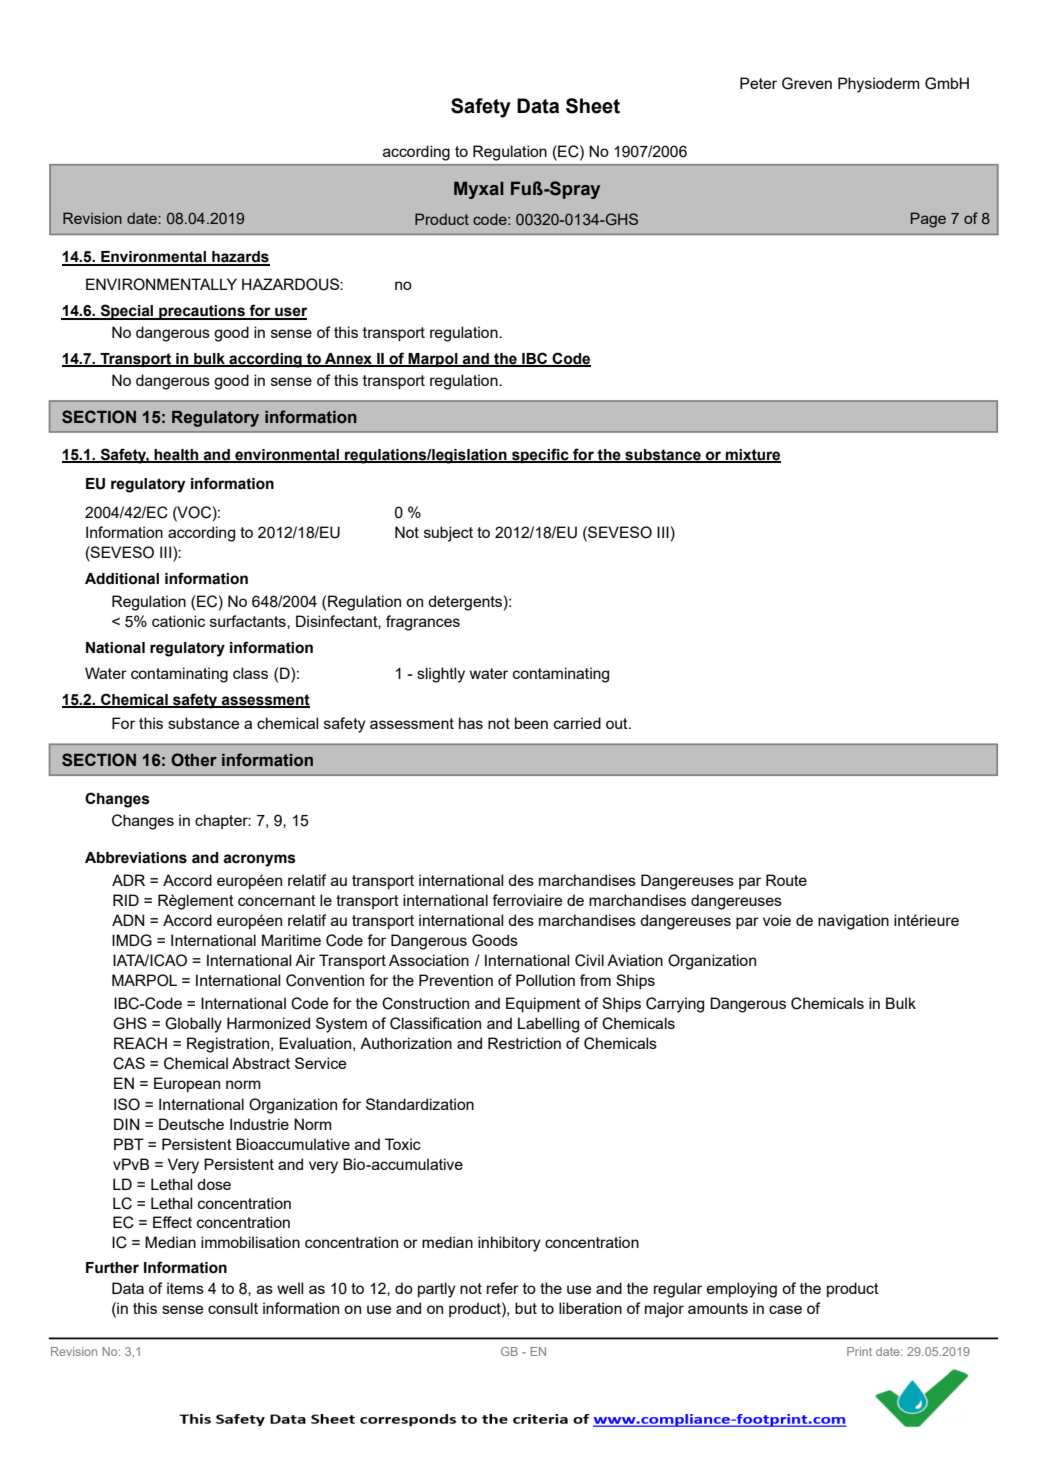 Image resolution: width=1045 pixels, height=1477 pixels. What do you see at coordinates (752, 456) in the screenshot?
I see `mixture` at bounding box center [752, 456].
